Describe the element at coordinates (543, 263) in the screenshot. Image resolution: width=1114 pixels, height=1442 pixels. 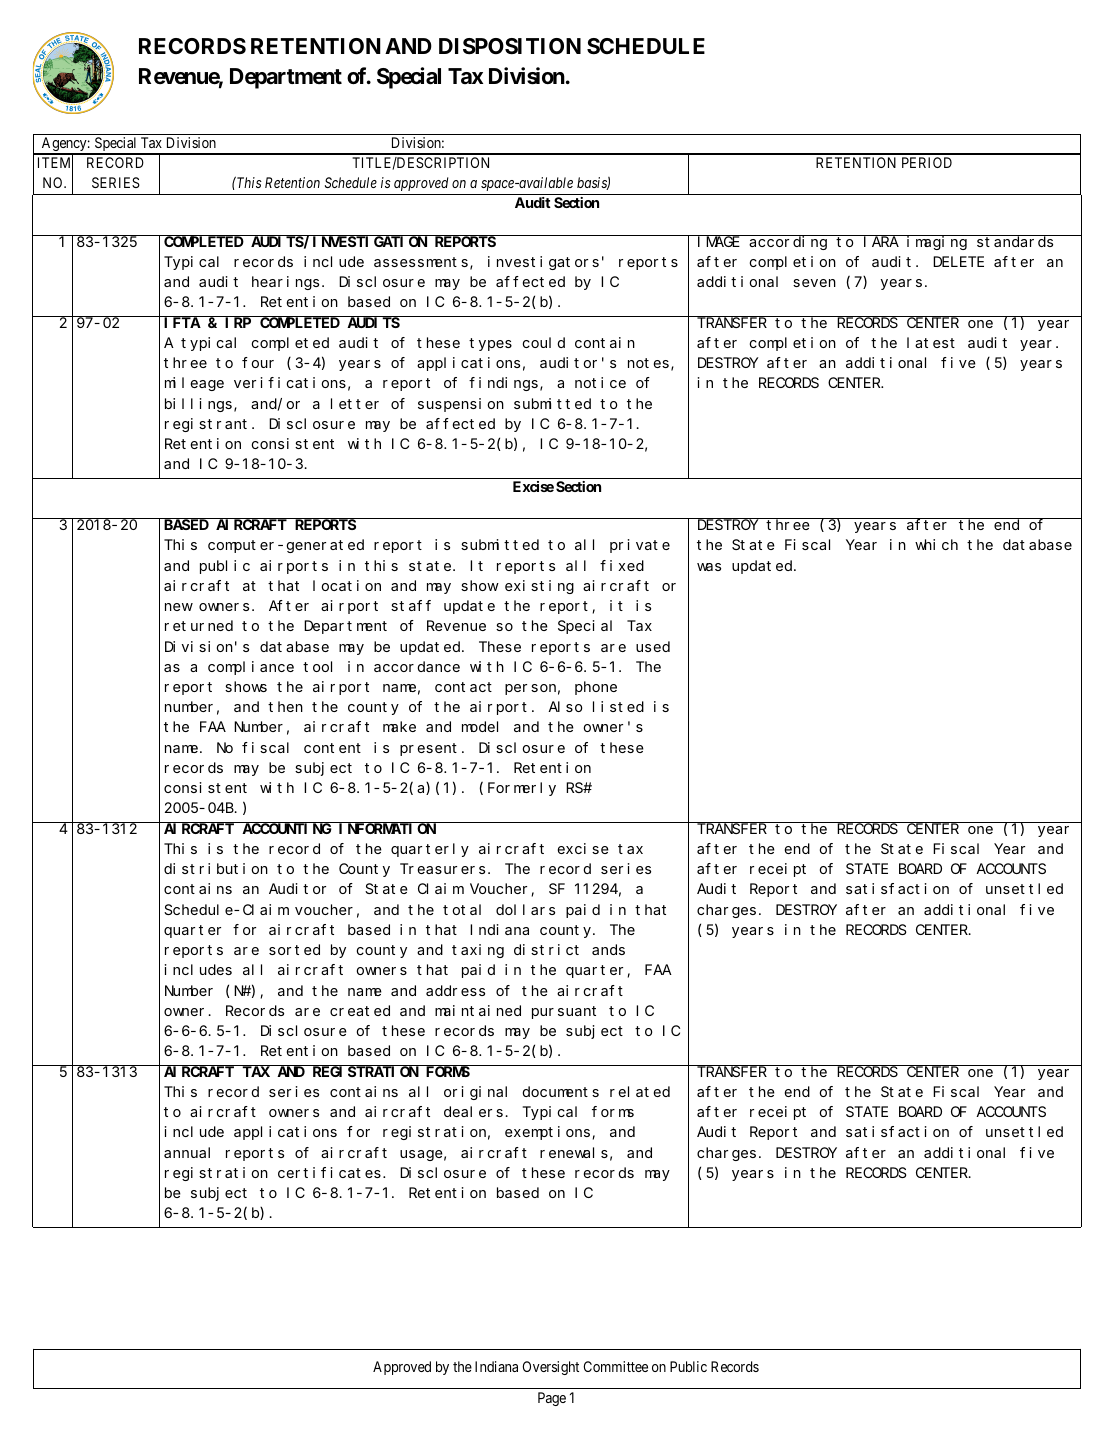
I see `investigators` at that location.
